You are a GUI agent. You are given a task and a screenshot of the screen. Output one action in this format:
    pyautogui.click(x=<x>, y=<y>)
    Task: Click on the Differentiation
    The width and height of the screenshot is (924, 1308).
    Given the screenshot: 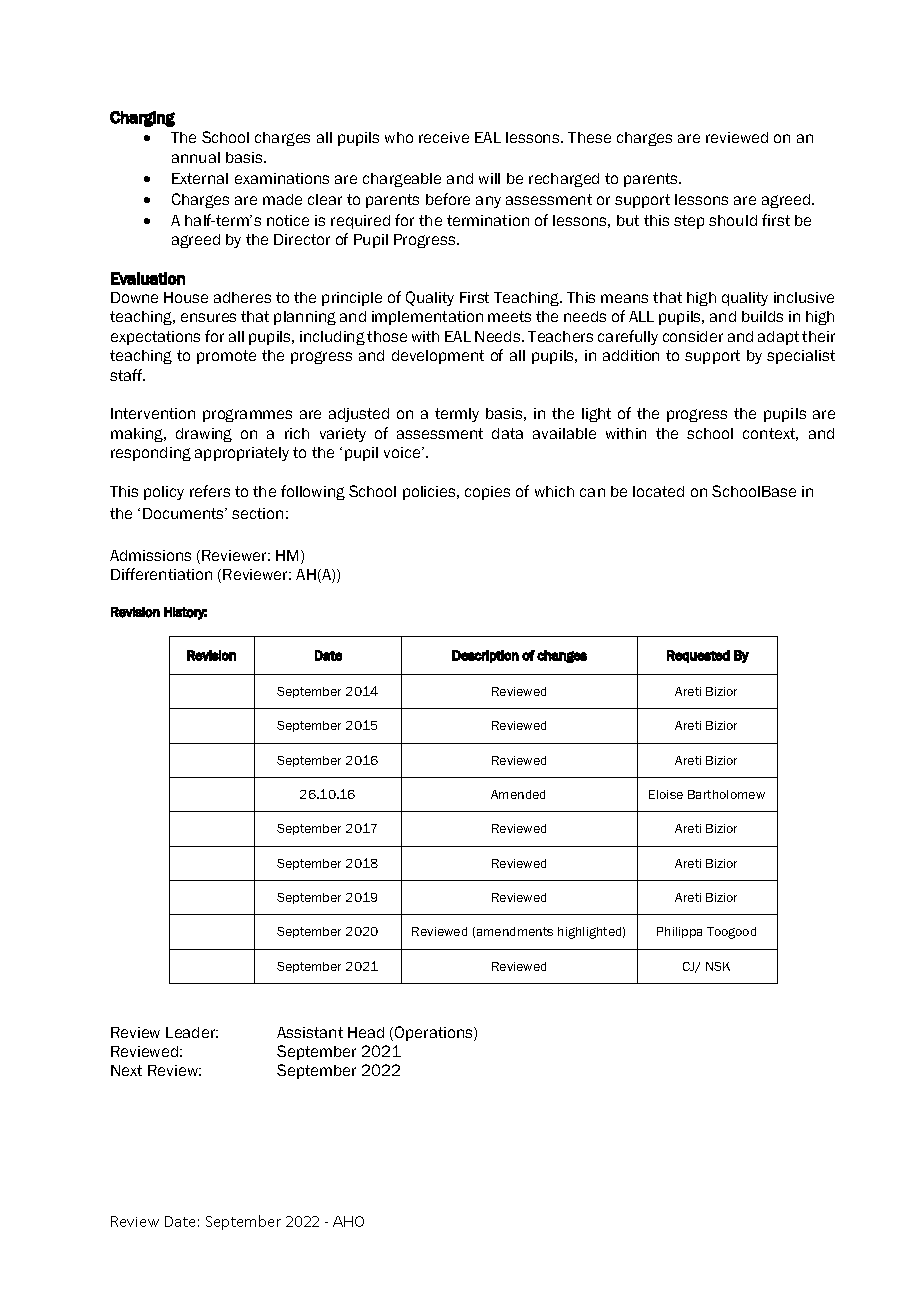 What is the action you would take?
    pyautogui.click(x=161, y=574)
